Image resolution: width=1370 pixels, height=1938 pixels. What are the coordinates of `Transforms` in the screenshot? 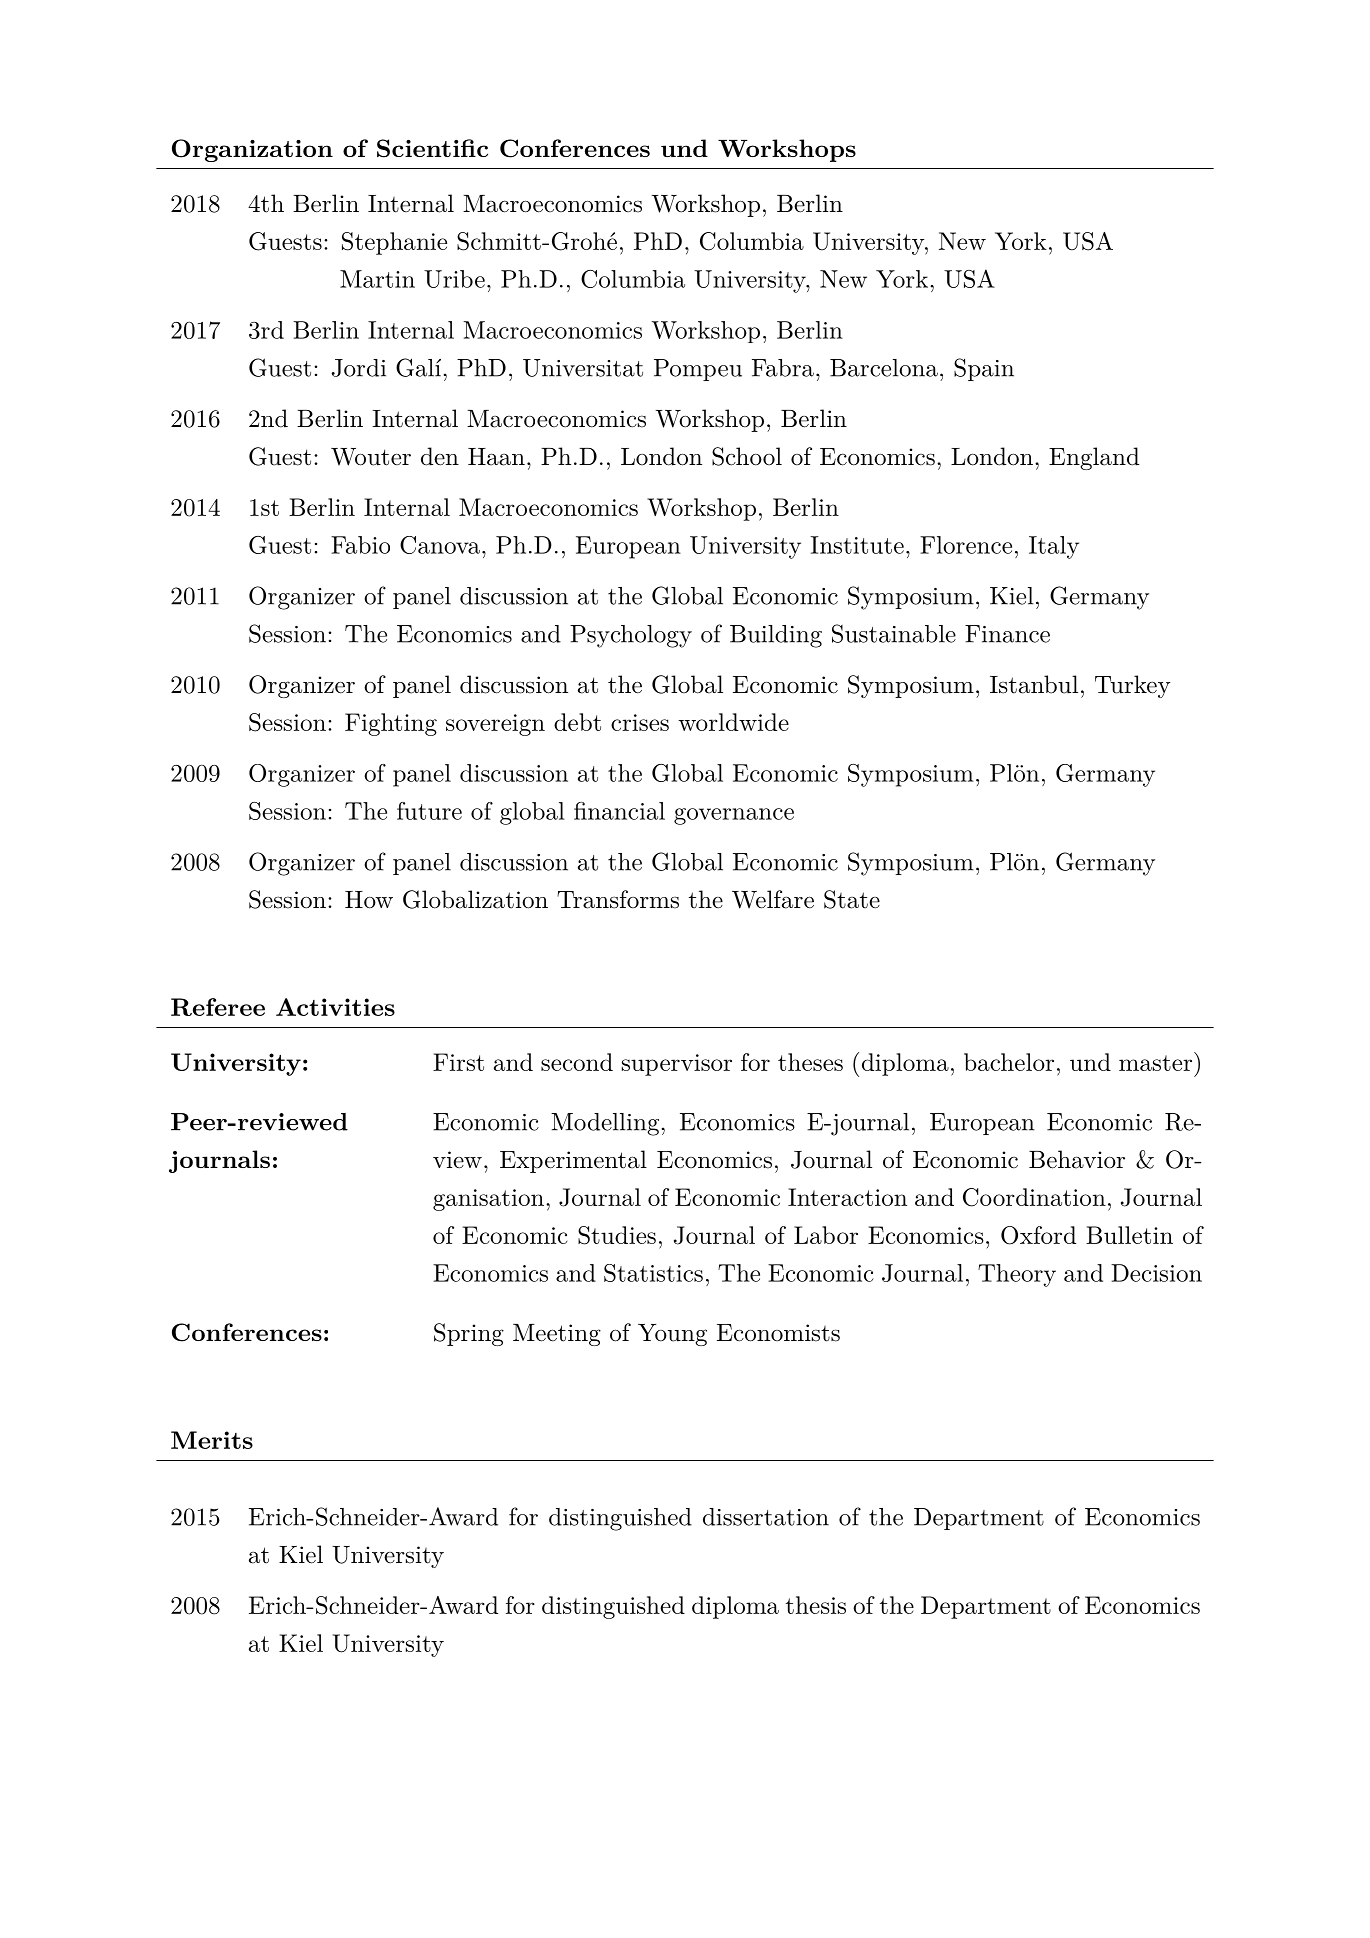 It's located at (618, 899).
